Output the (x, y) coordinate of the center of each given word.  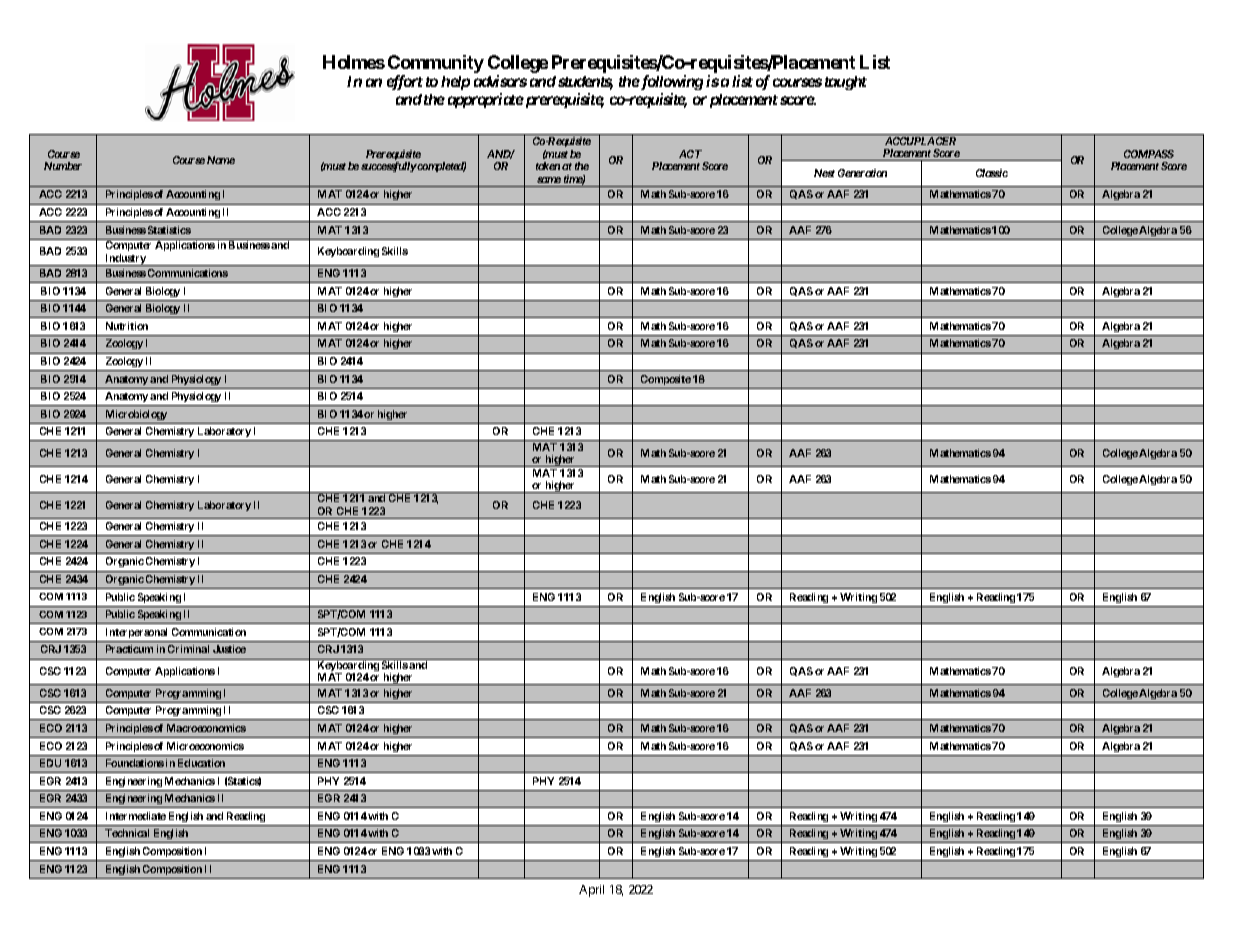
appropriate (486, 100)
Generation (862, 173)
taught (846, 83)
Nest (824, 173)
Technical (127, 833)
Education (201, 763)
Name (221, 160)
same (549, 180)
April (591, 891)
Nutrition (127, 326)
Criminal (188, 649)
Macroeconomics (206, 728)
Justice (229, 649)
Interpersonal (136, 633)
